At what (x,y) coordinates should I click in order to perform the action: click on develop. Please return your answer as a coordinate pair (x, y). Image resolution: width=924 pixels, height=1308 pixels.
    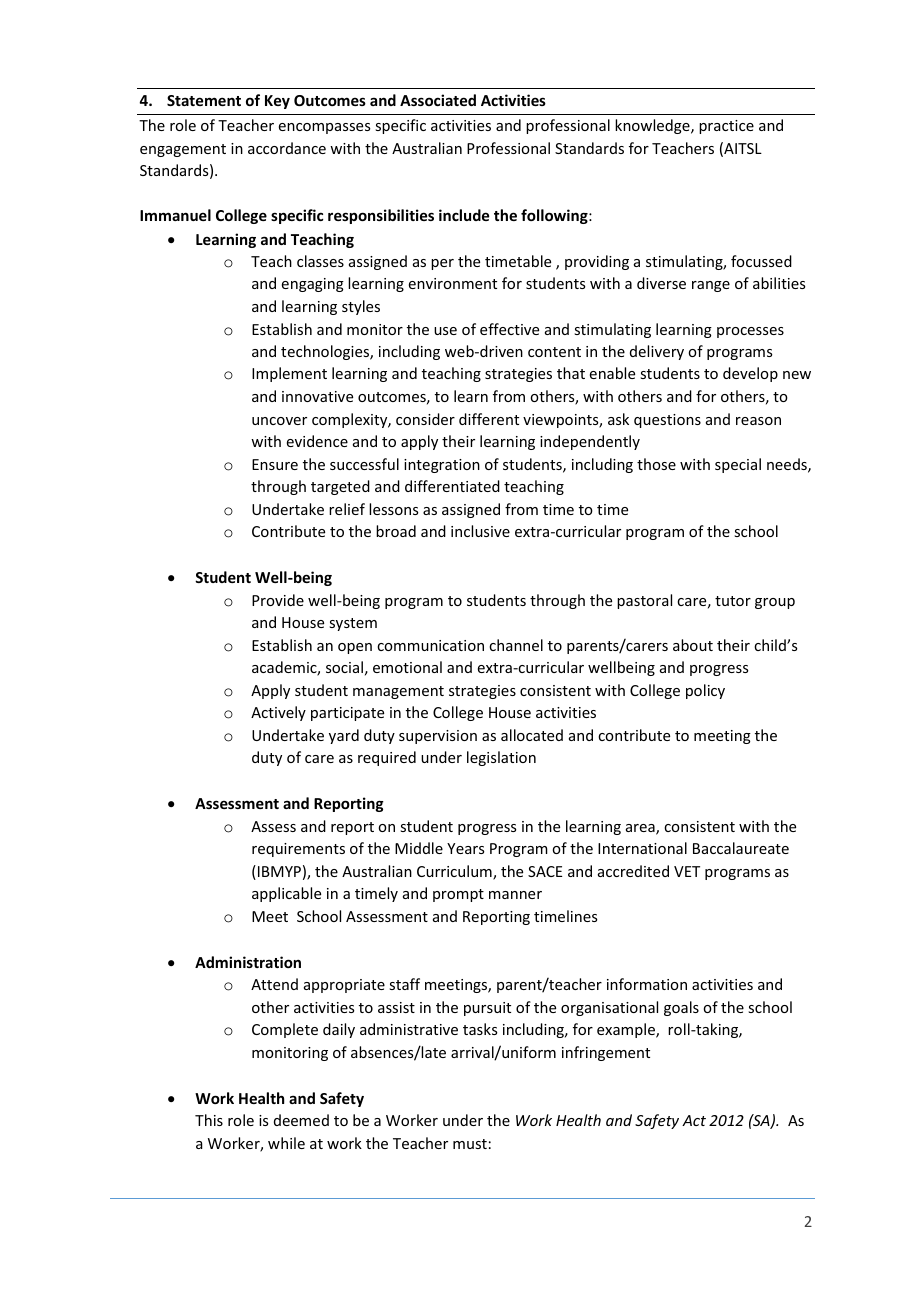
    Looking at the image, I should click on (750, 374).
